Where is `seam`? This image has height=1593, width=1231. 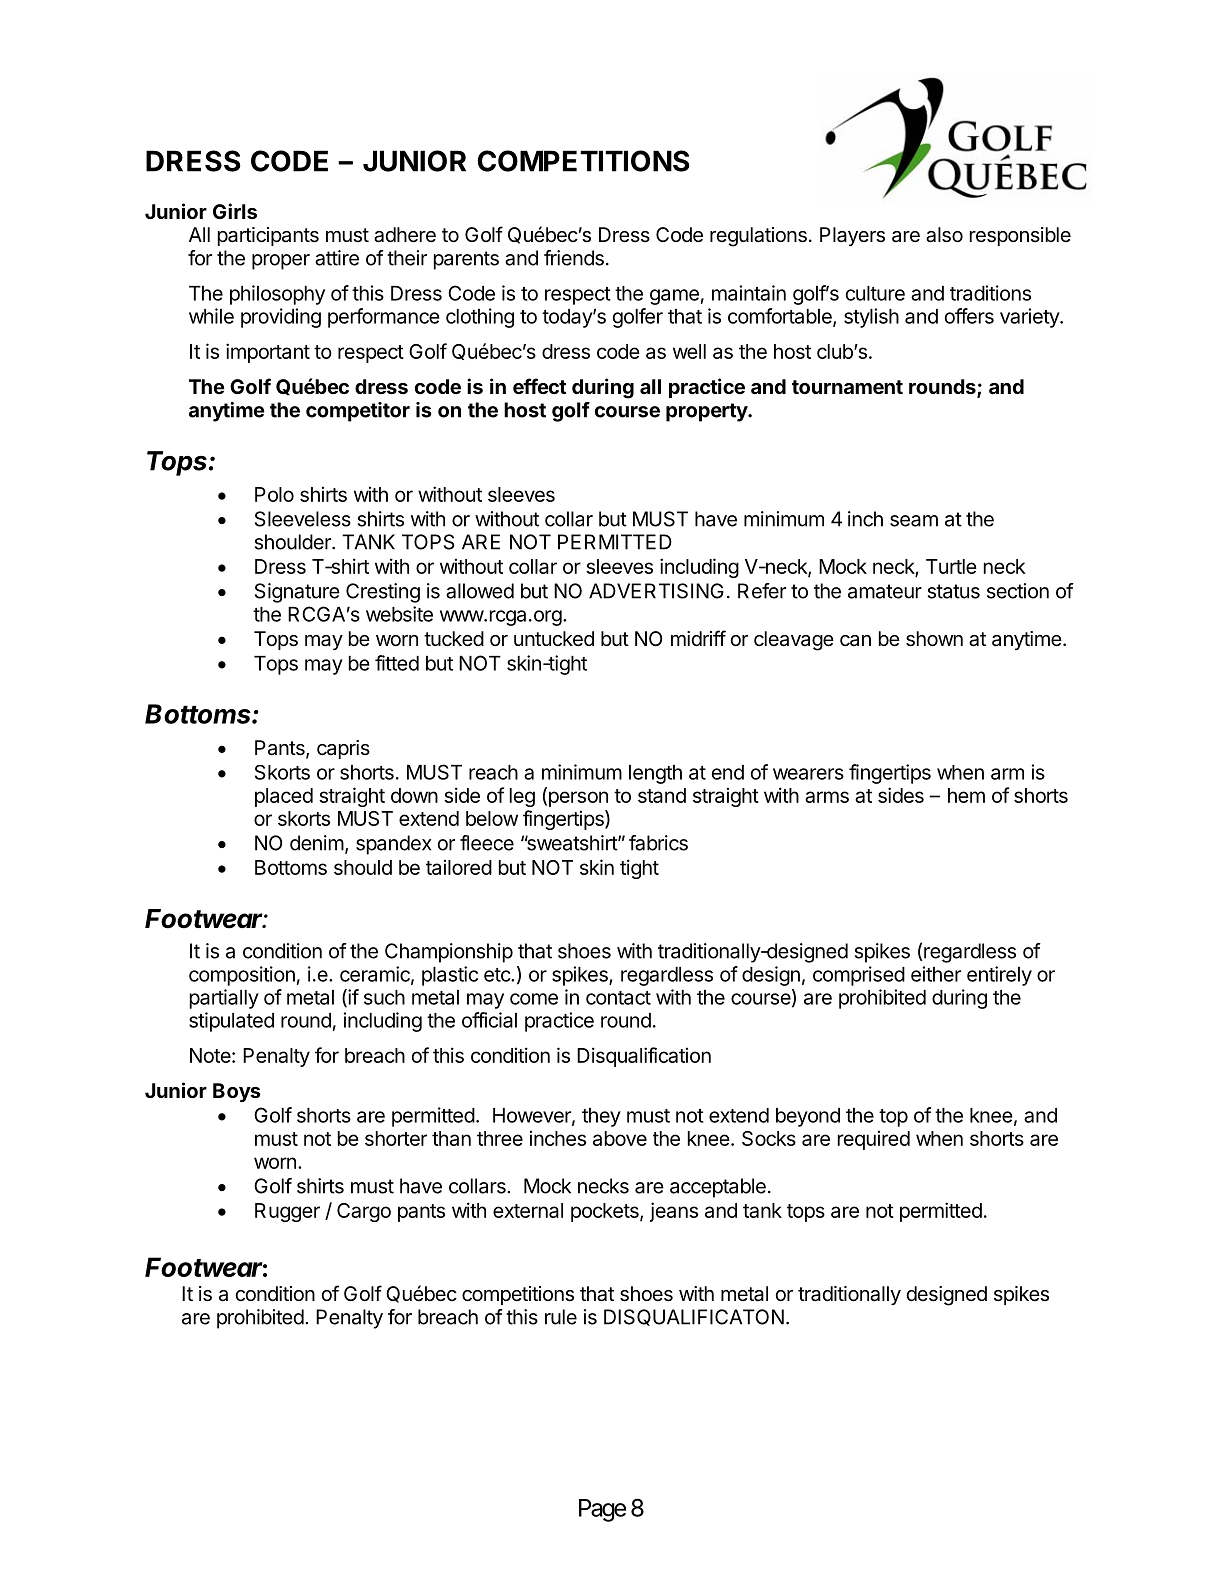 seam is located at coordinates (914, 521).
